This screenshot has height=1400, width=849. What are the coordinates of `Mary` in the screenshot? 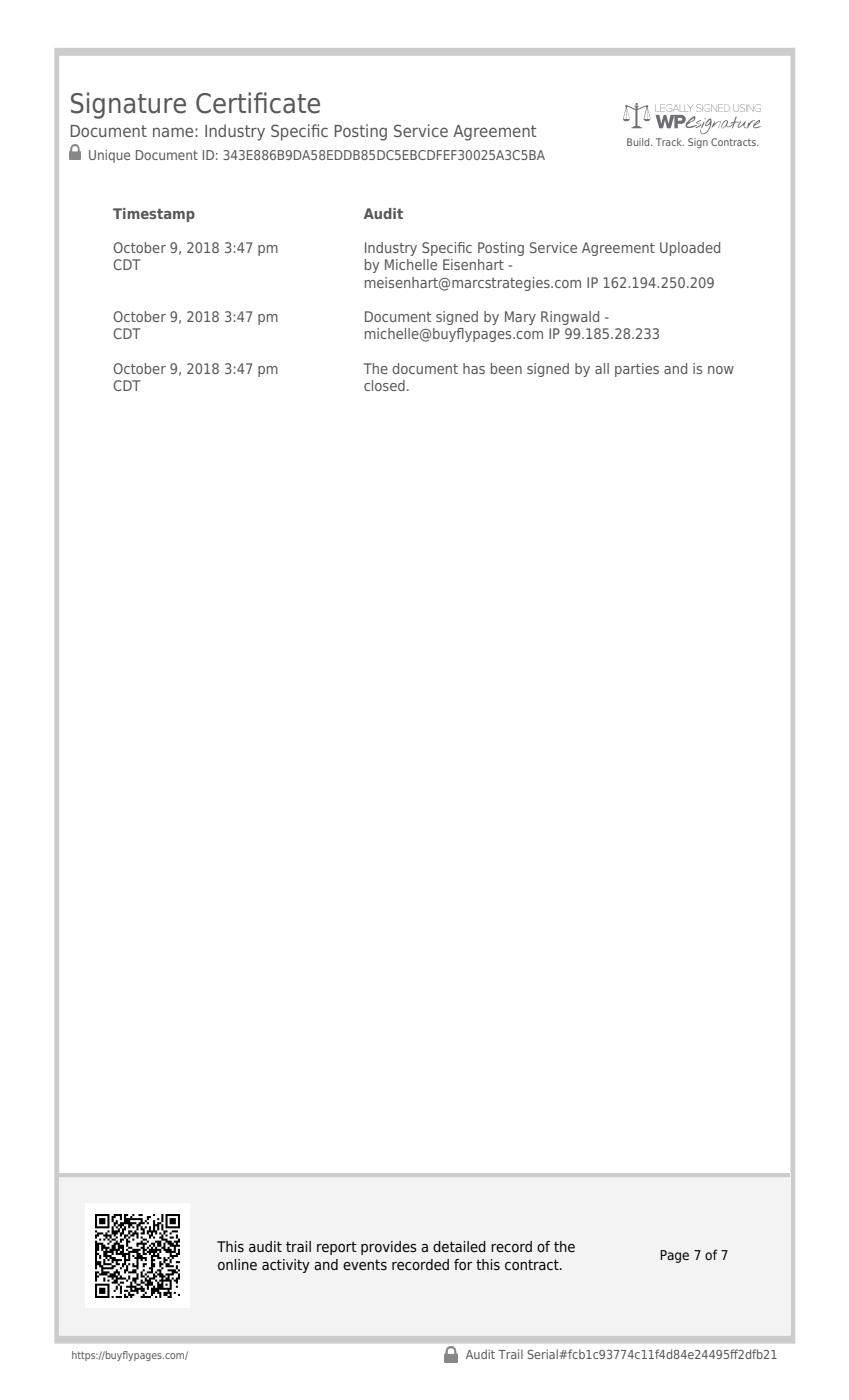 It's located at (520, 318).
